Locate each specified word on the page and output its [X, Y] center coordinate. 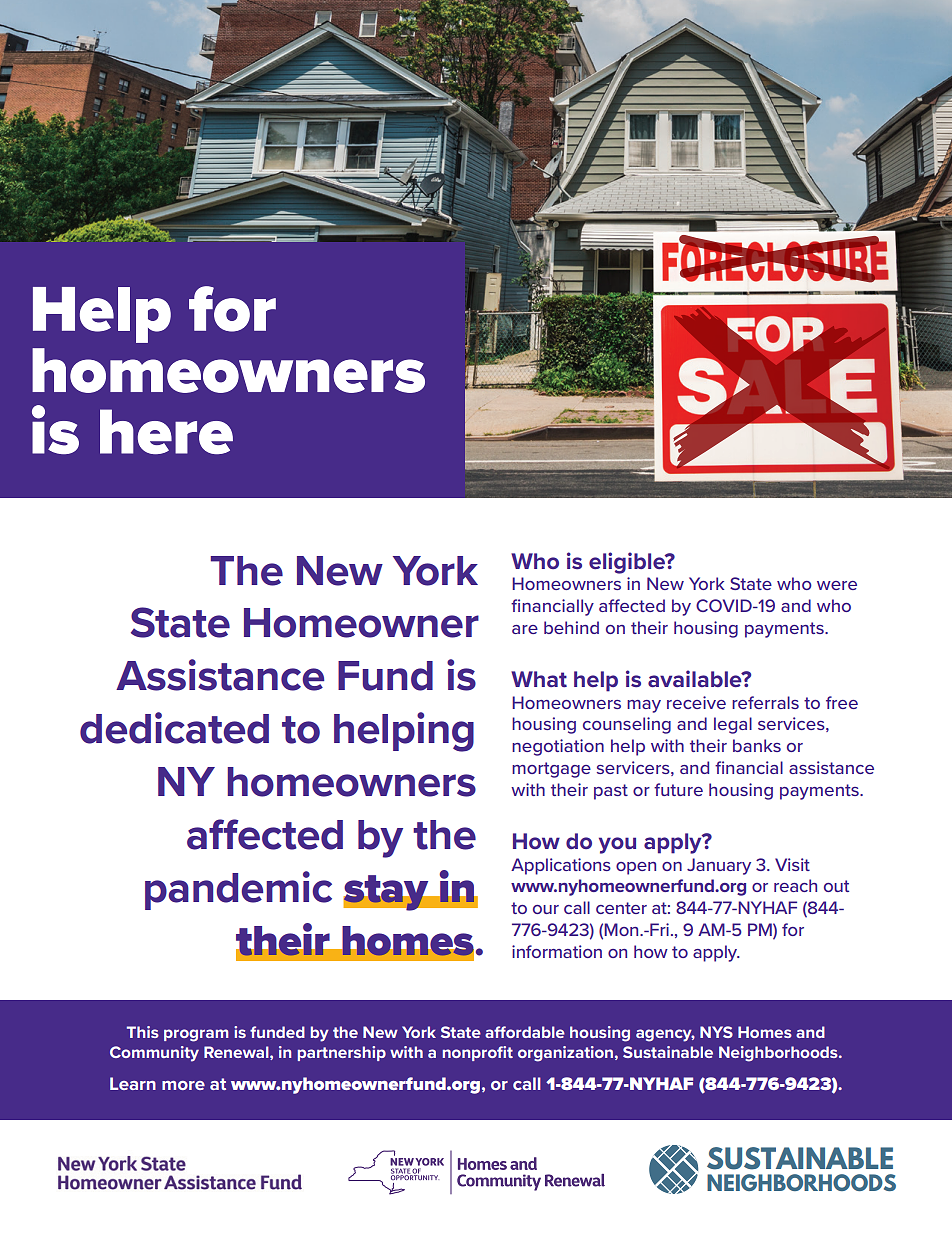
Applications [561, 866]
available [696, 678]
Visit [792, 864]
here [166, 431]
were [837, 585]
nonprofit [478, 1053]
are [525, 629]
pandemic [238, 890]
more [183, 1085]
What [539, 679]
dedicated [174, 728]
